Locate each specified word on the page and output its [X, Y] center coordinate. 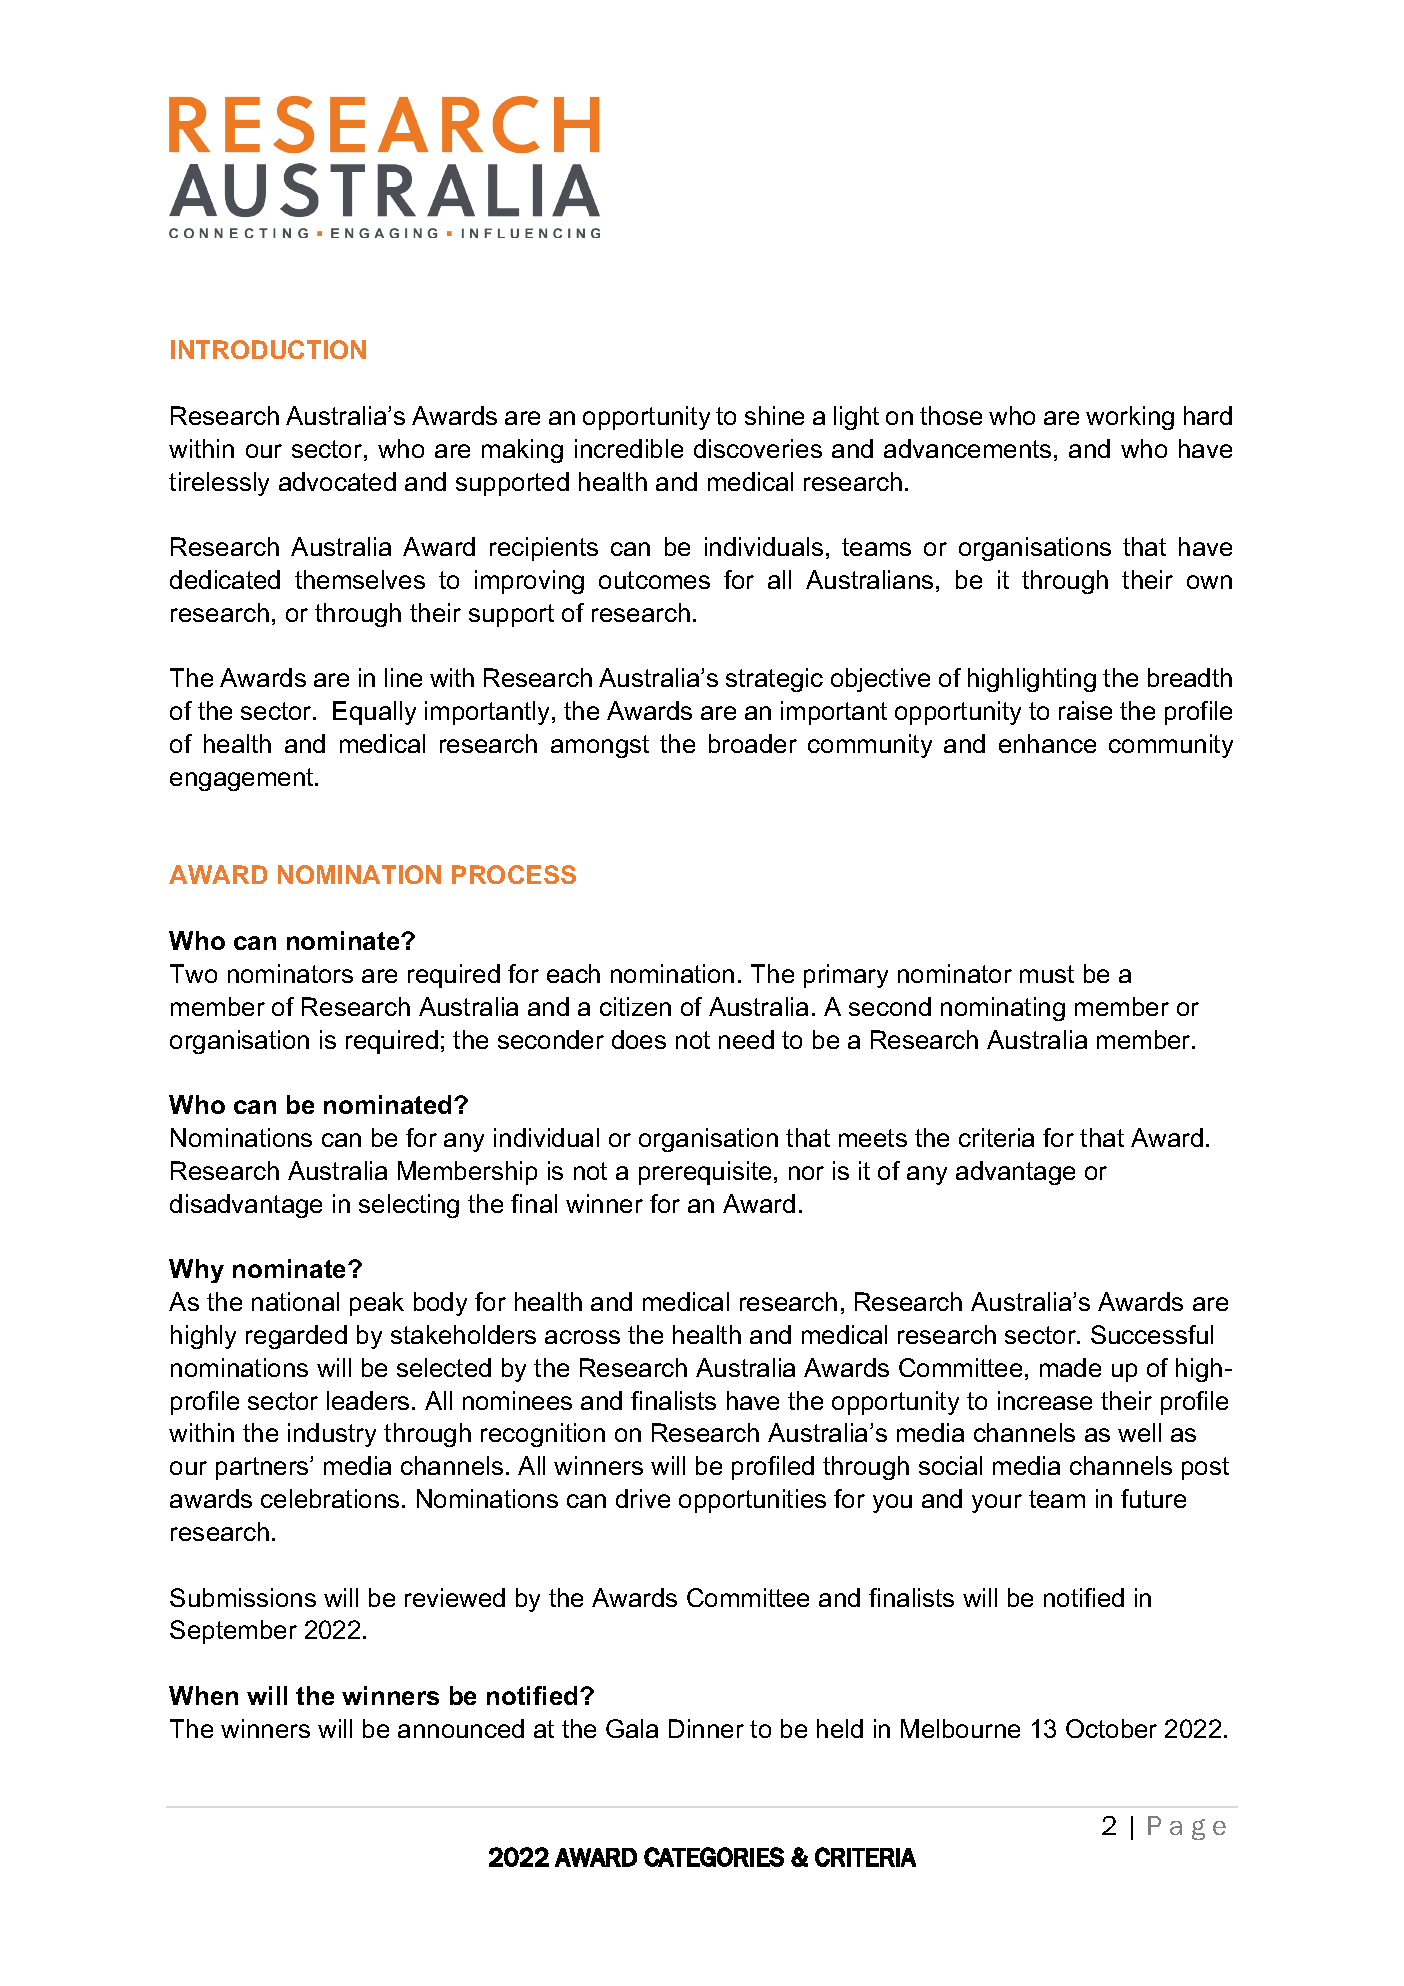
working [1130, 418]
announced [461, 1728]
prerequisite [705, 1173]
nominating [1003, 1009]
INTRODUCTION [268, 349]
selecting [409, 1206]
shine [774, 415]
